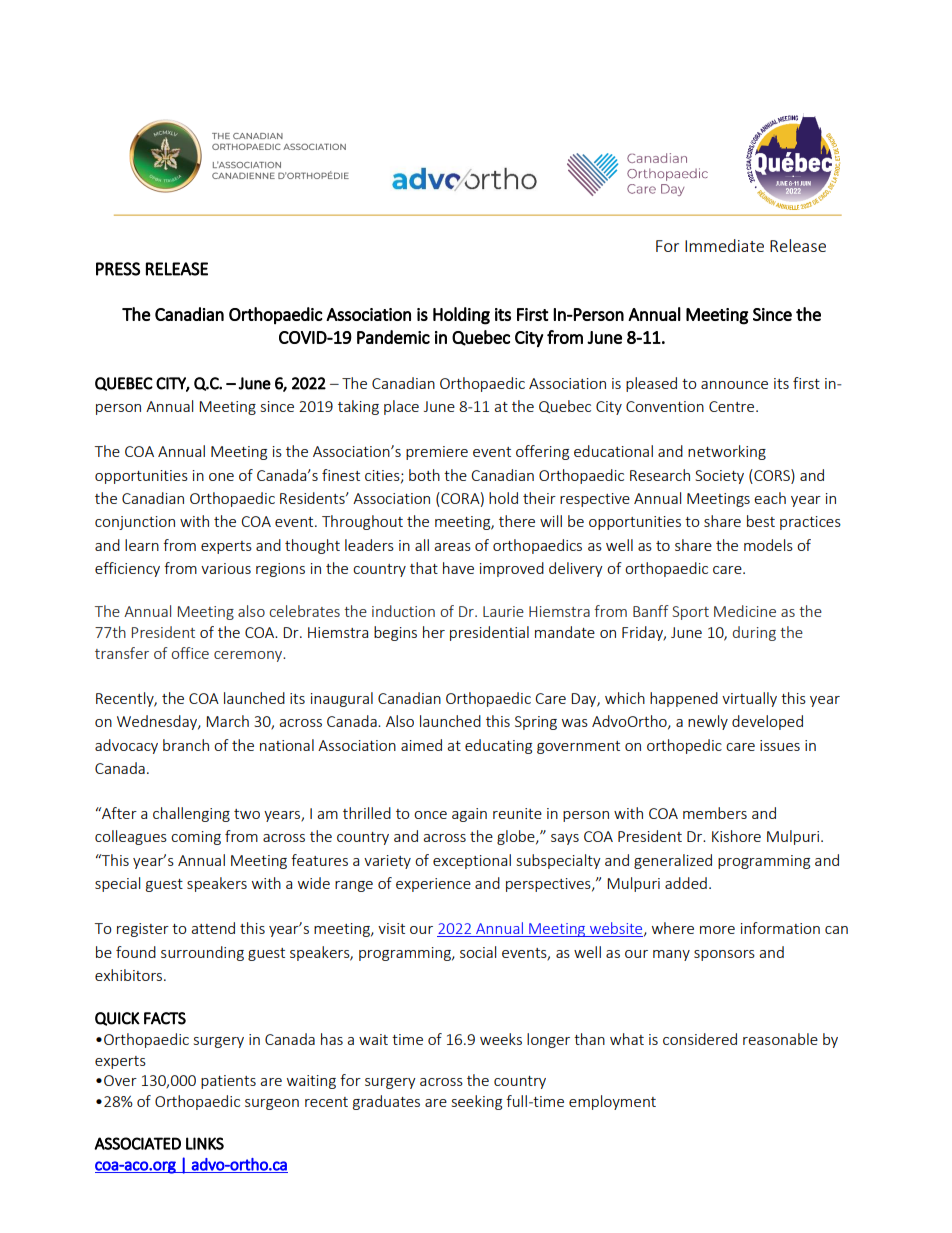  I want to click on March, so click(227, 721).
